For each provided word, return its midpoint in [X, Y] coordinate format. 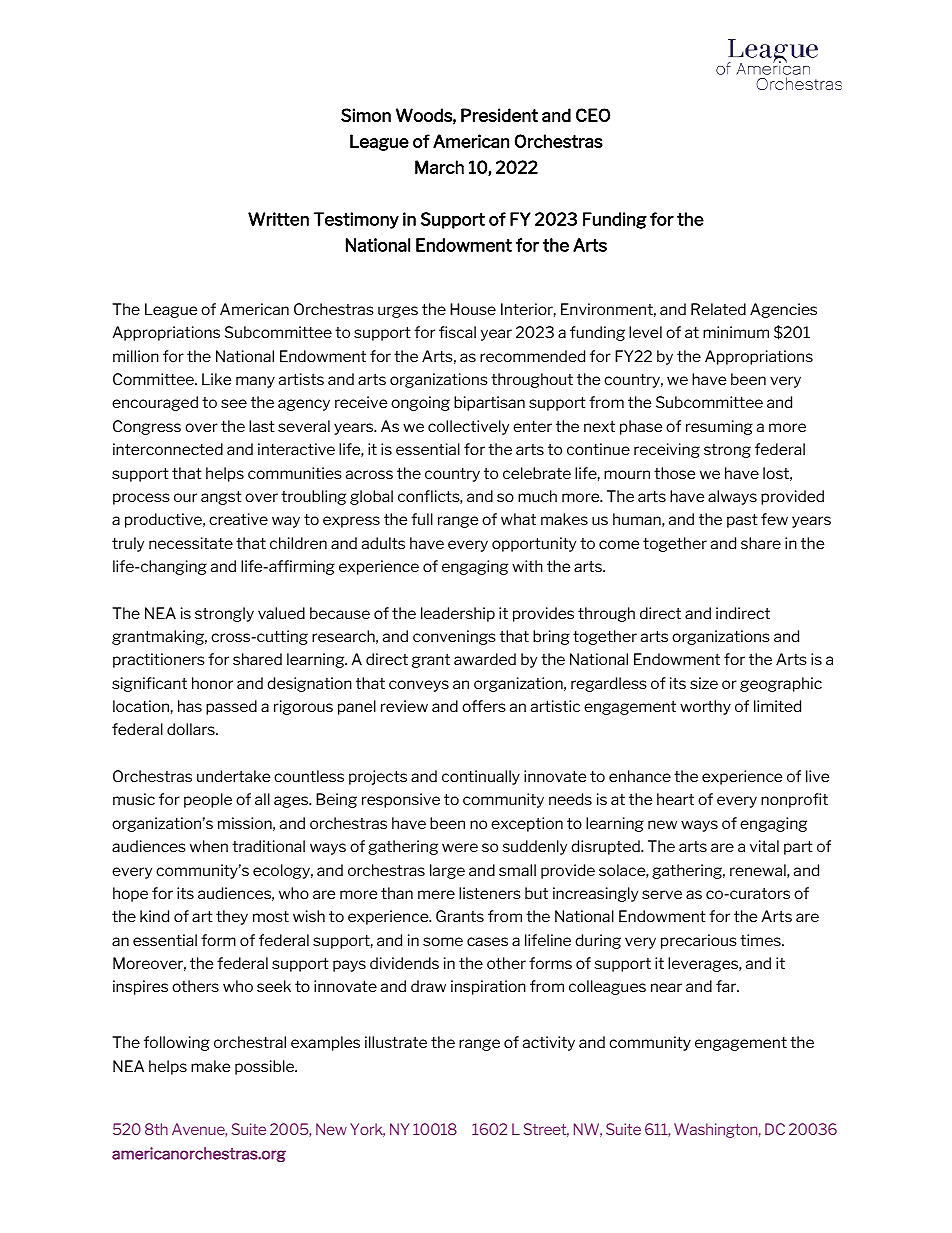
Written [278, 219]
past [742, 521]
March [439, 167]
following [177, 1043]
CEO [593, 115]
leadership [458, 614]
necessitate [191, 543]
